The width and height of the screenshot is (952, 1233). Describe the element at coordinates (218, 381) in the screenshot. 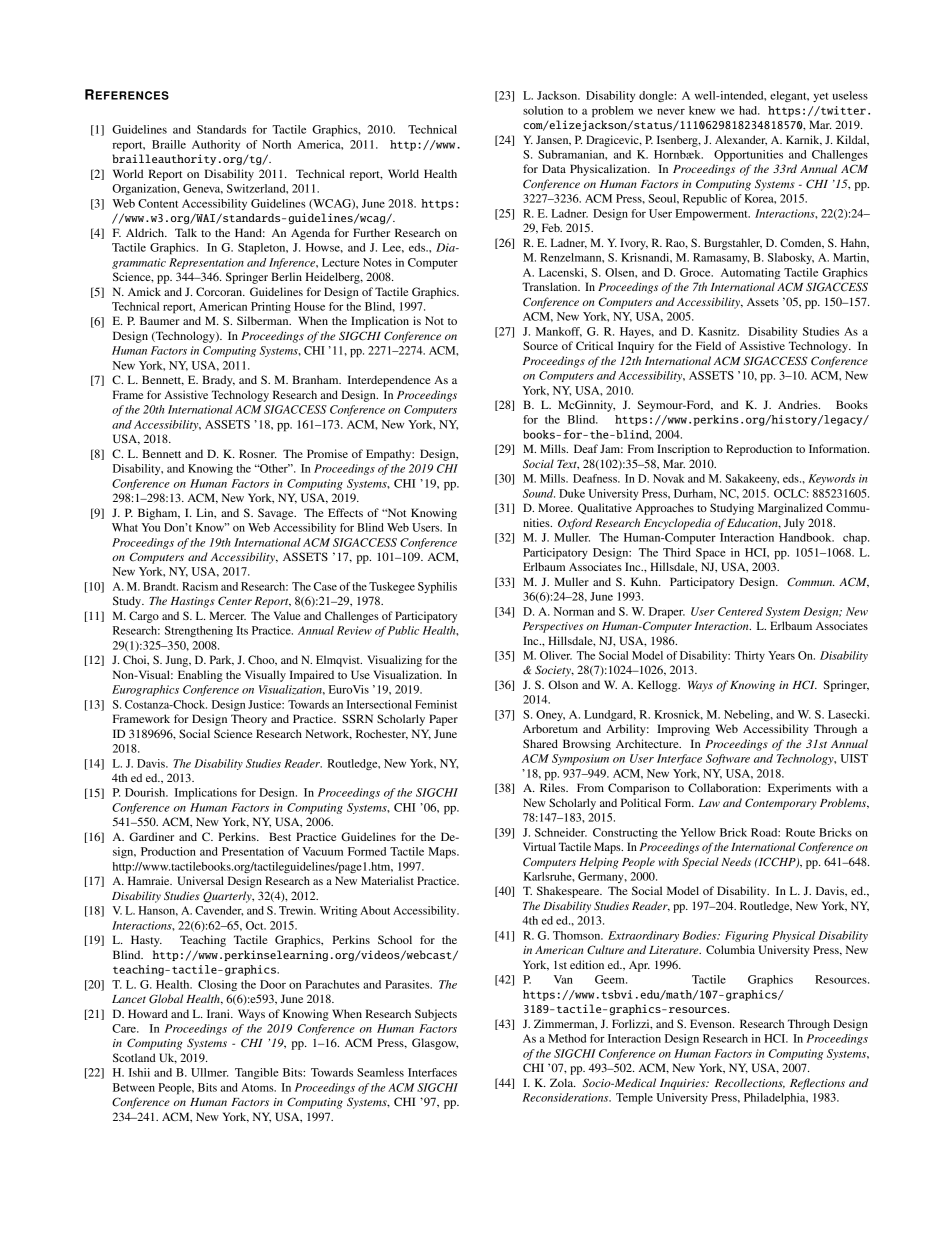

I see `Brady` at that location.
